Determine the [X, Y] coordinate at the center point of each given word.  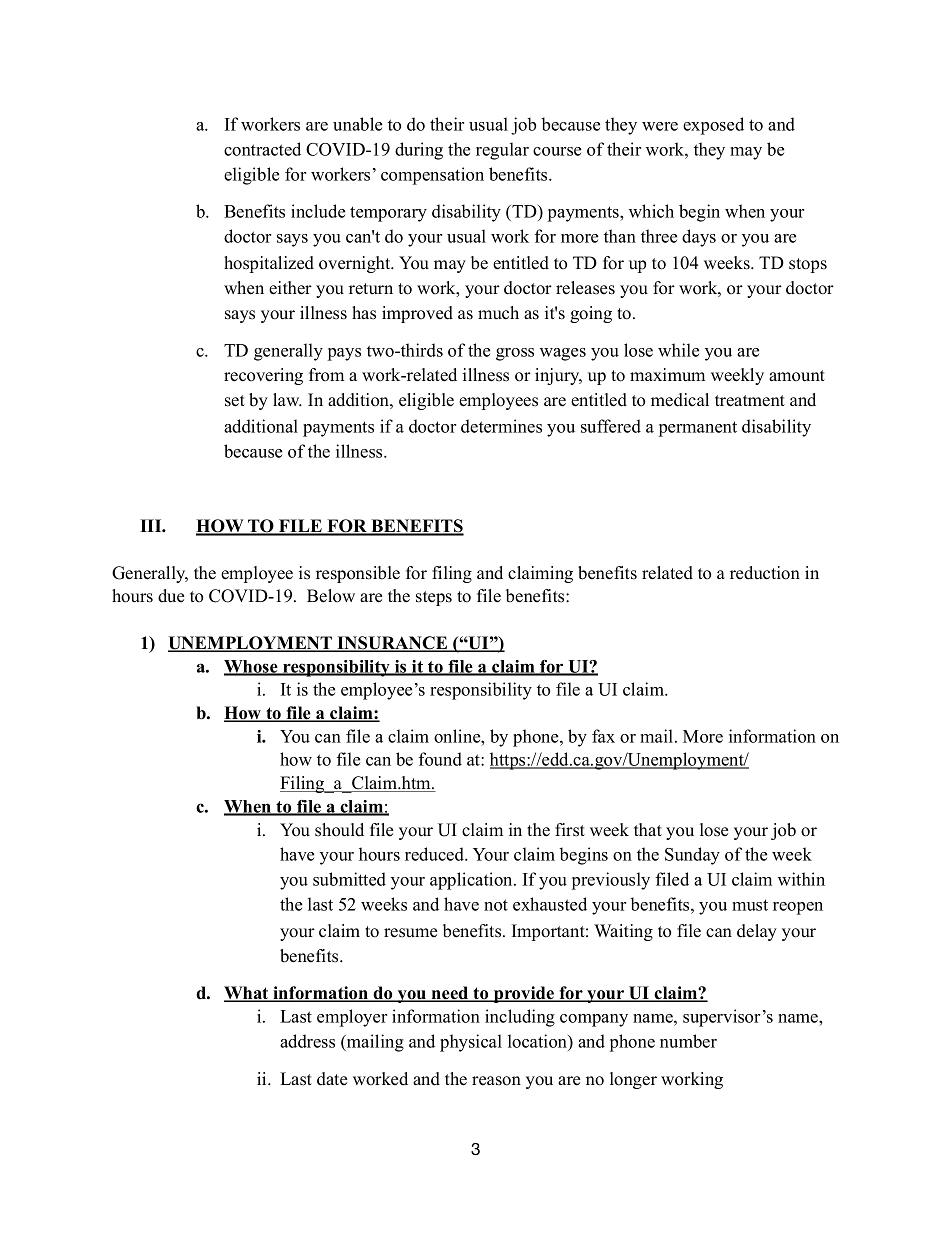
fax [603, 736]
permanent [698, 429]
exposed [713, 126]
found [440, 759]
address [307, 1041]
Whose [252, 667]
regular [502, 151]
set [235, 401]
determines [501, 426]
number [688, 1041]
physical [471, 1043]
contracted [262, 149]
